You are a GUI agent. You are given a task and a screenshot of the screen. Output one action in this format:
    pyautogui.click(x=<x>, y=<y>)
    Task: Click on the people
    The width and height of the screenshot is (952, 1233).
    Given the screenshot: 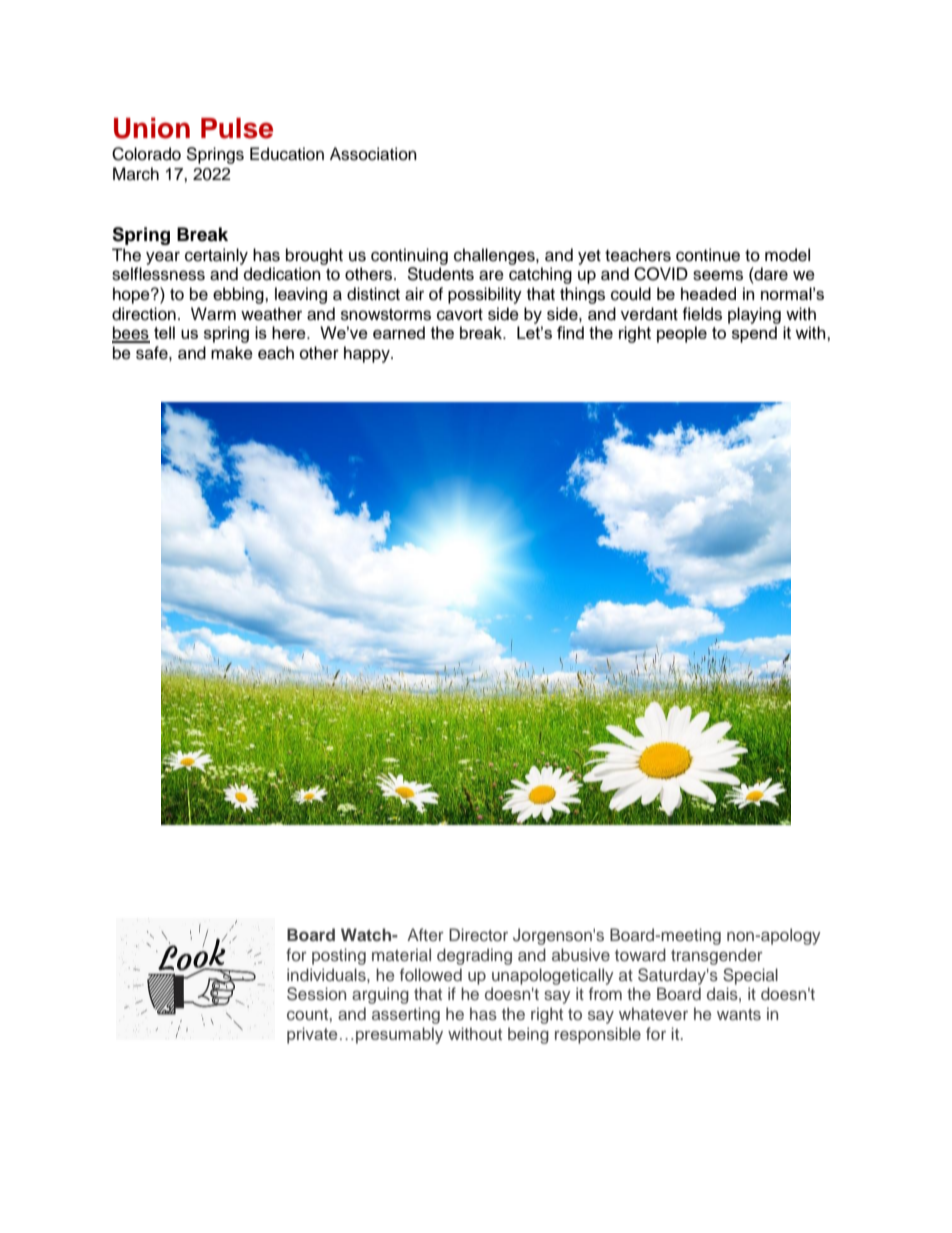 What is the action you would take?
    pyautogui.click(x=682, y=334)
